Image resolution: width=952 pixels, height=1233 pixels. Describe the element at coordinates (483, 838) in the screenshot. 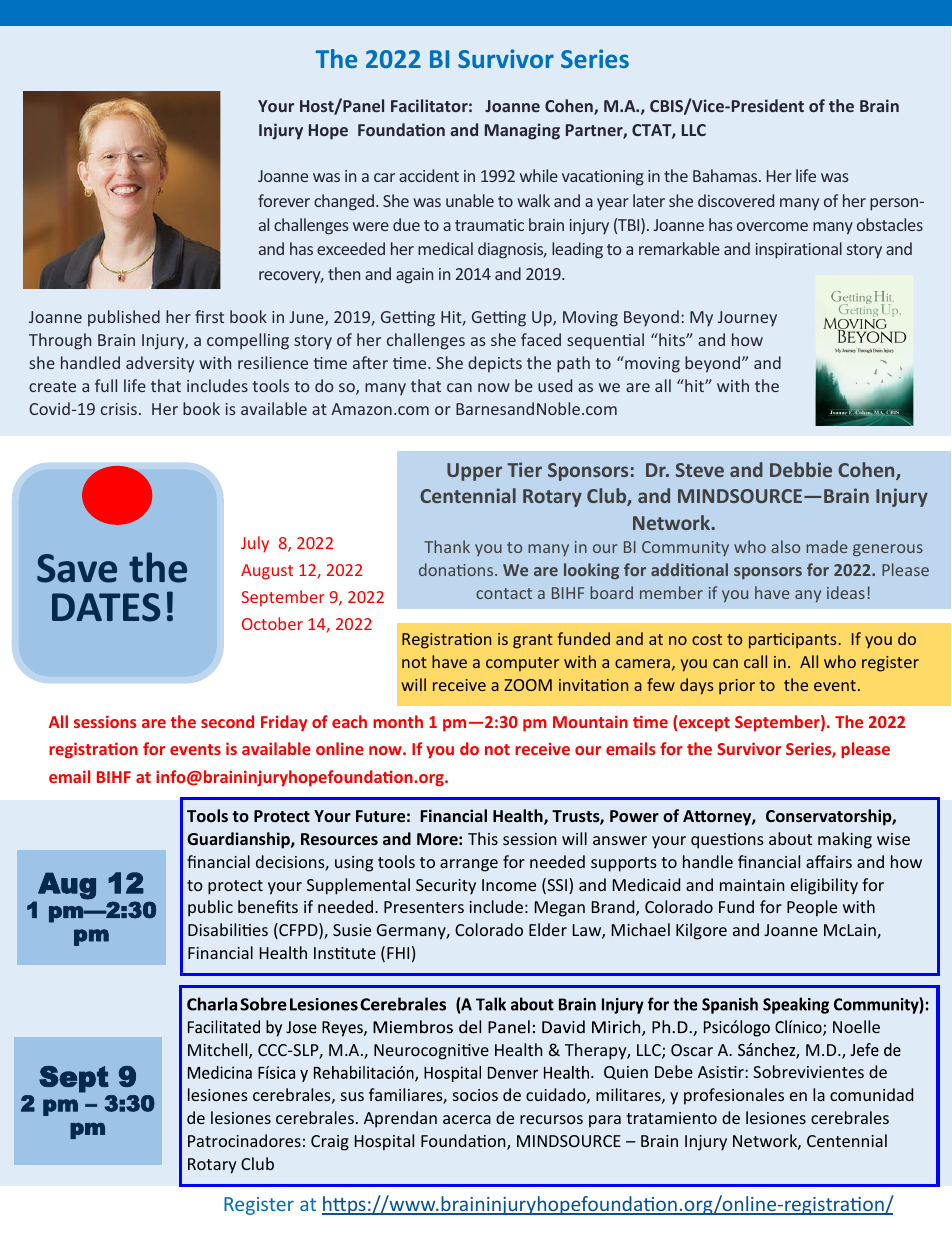

I see `This` at that location.
